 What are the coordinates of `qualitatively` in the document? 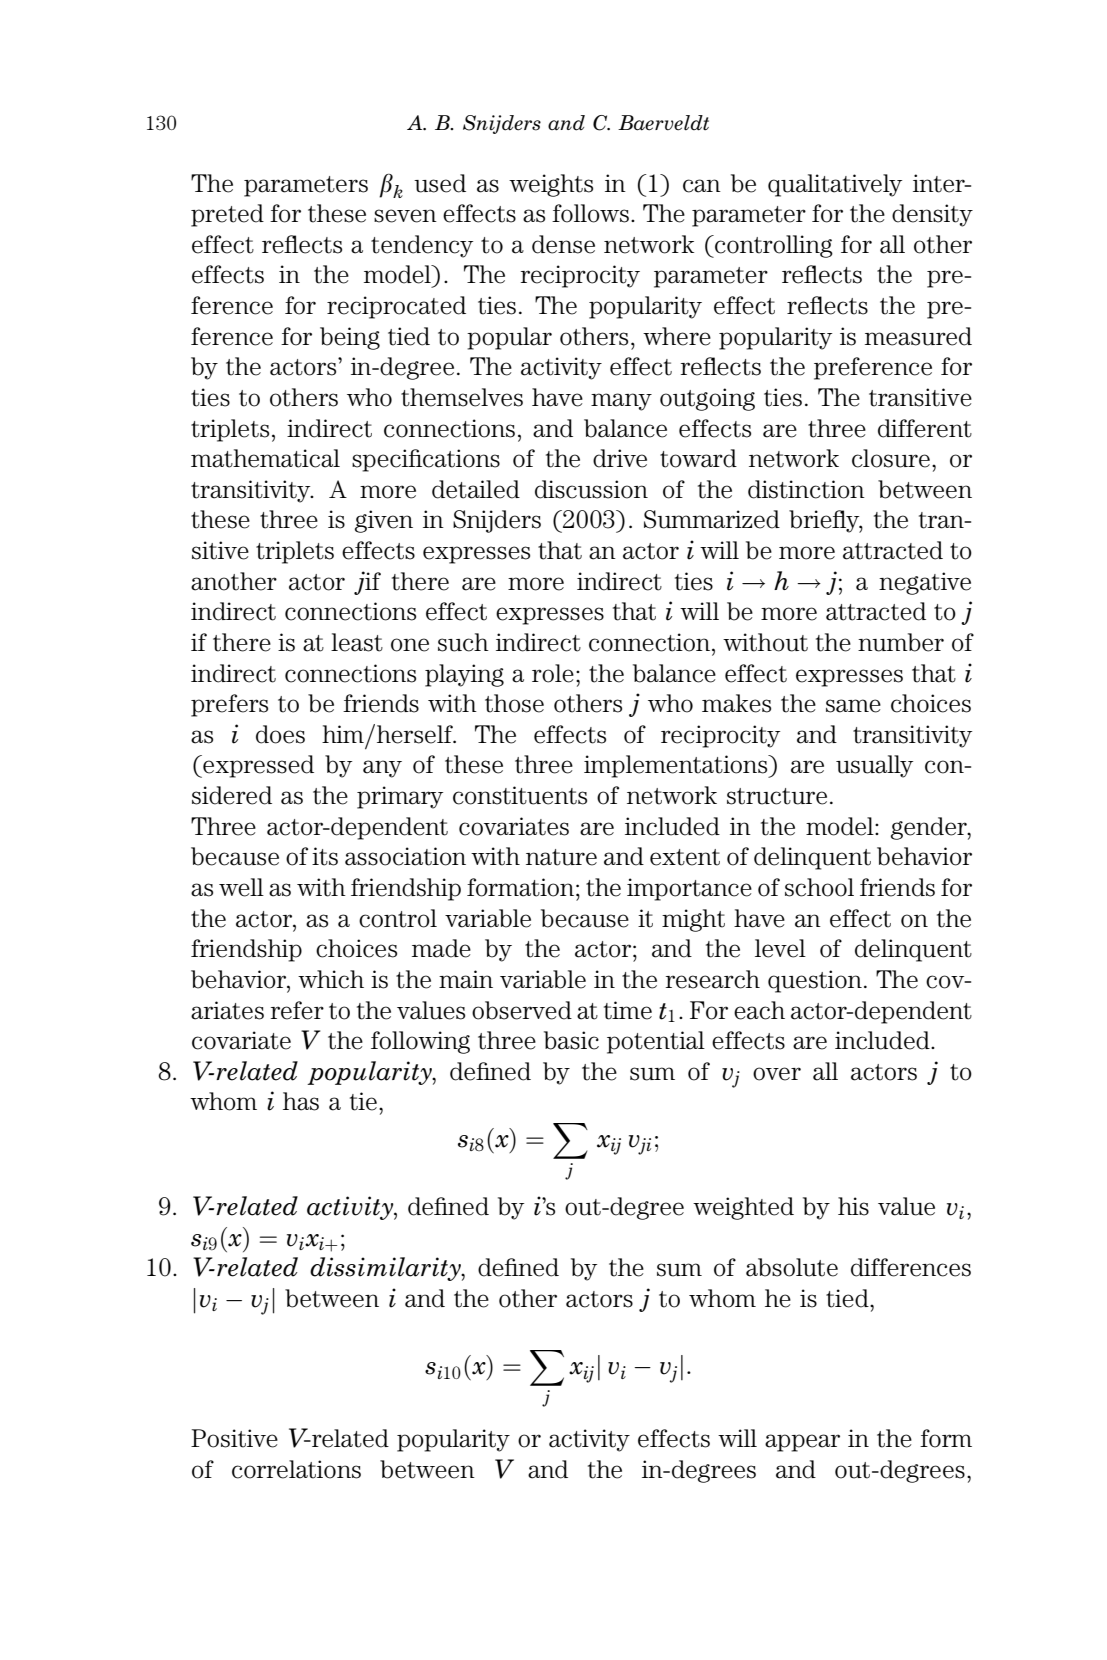 It's located at (835, 185).
